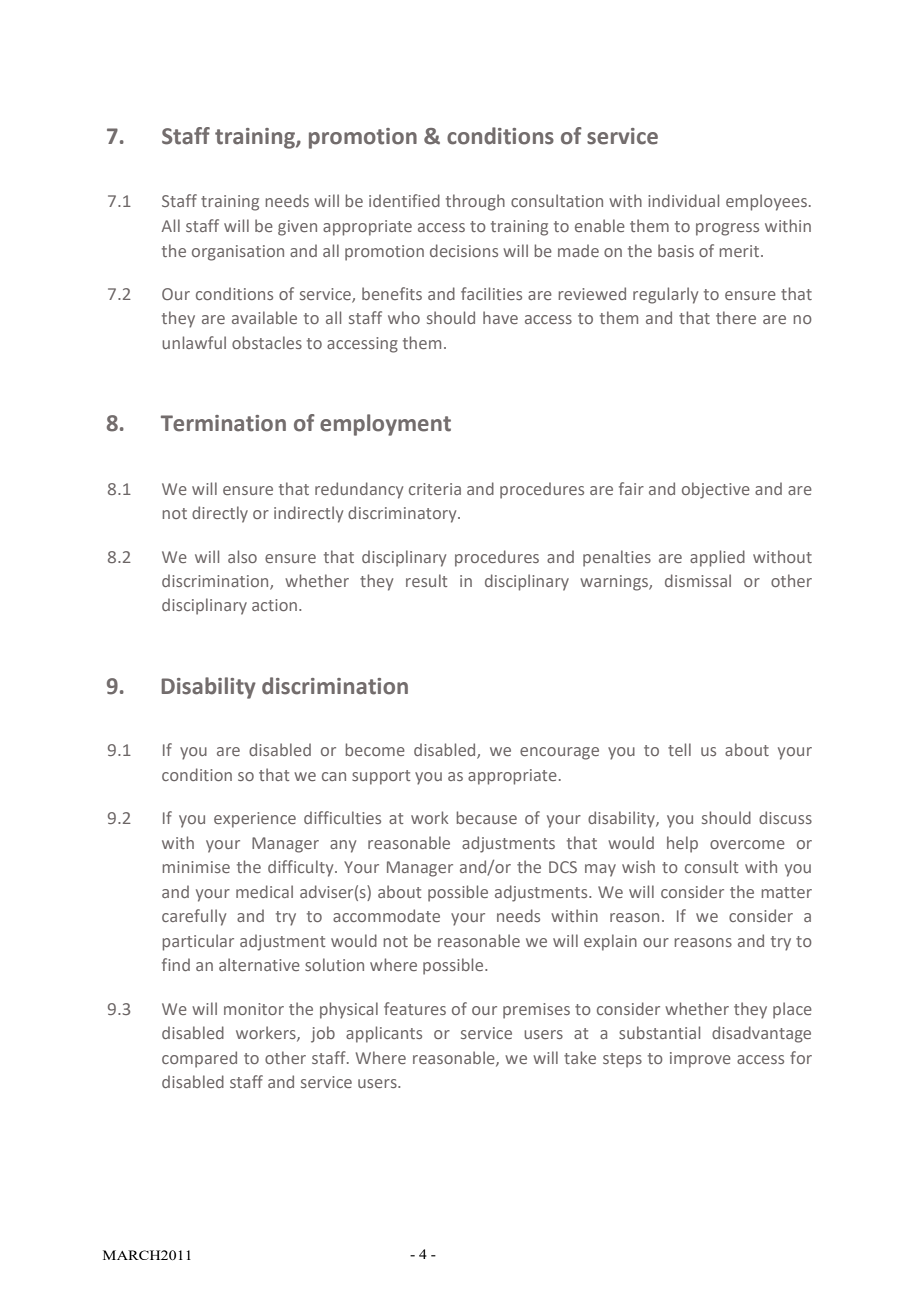 This document has height=1307, width=924. What do you see at coordinates (238, 253) in the document?
I see `organisation` at bounding box center [238, 253].
